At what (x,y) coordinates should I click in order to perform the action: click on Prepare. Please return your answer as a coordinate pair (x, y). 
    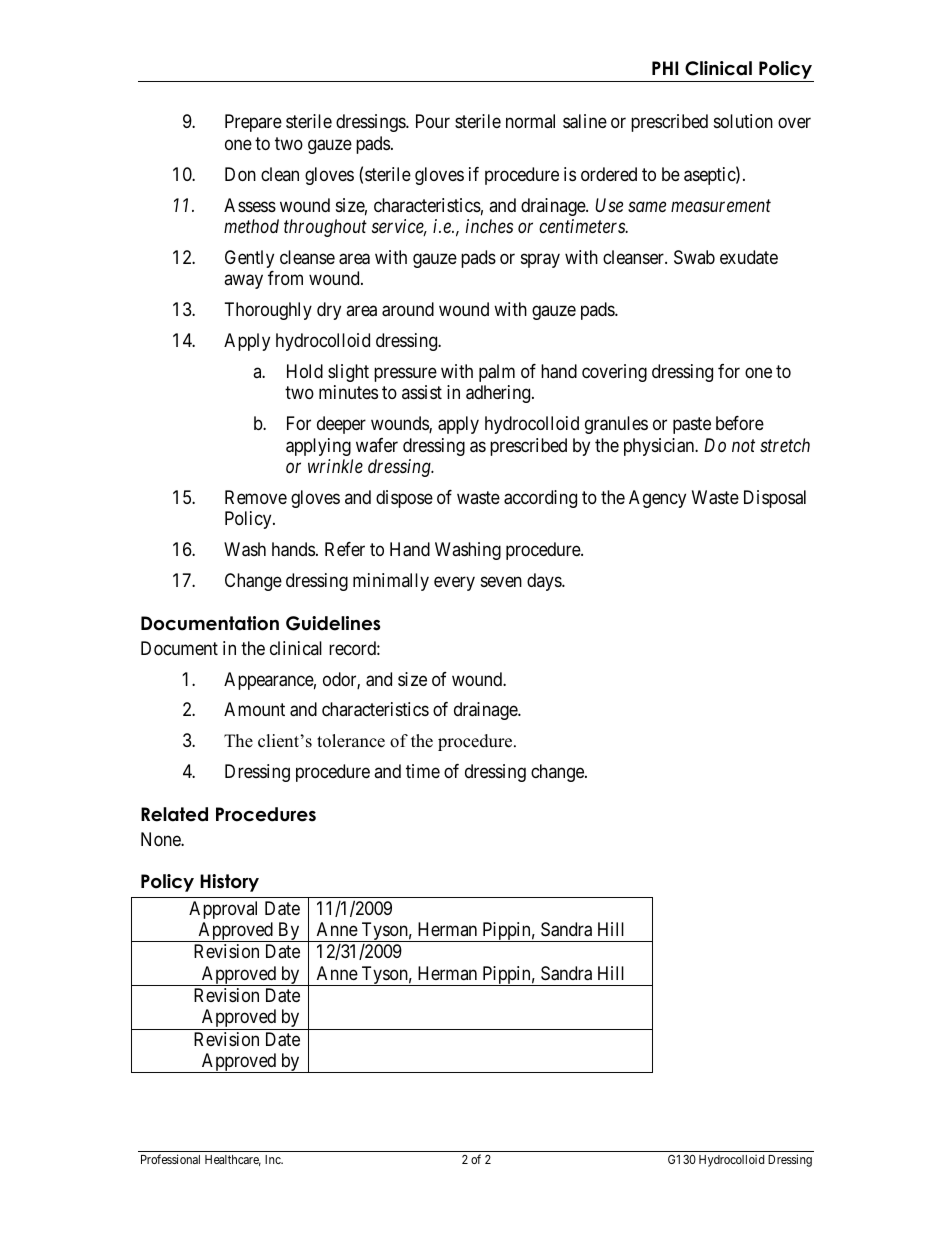
    Looking at the image, I should click on (253, 123).
